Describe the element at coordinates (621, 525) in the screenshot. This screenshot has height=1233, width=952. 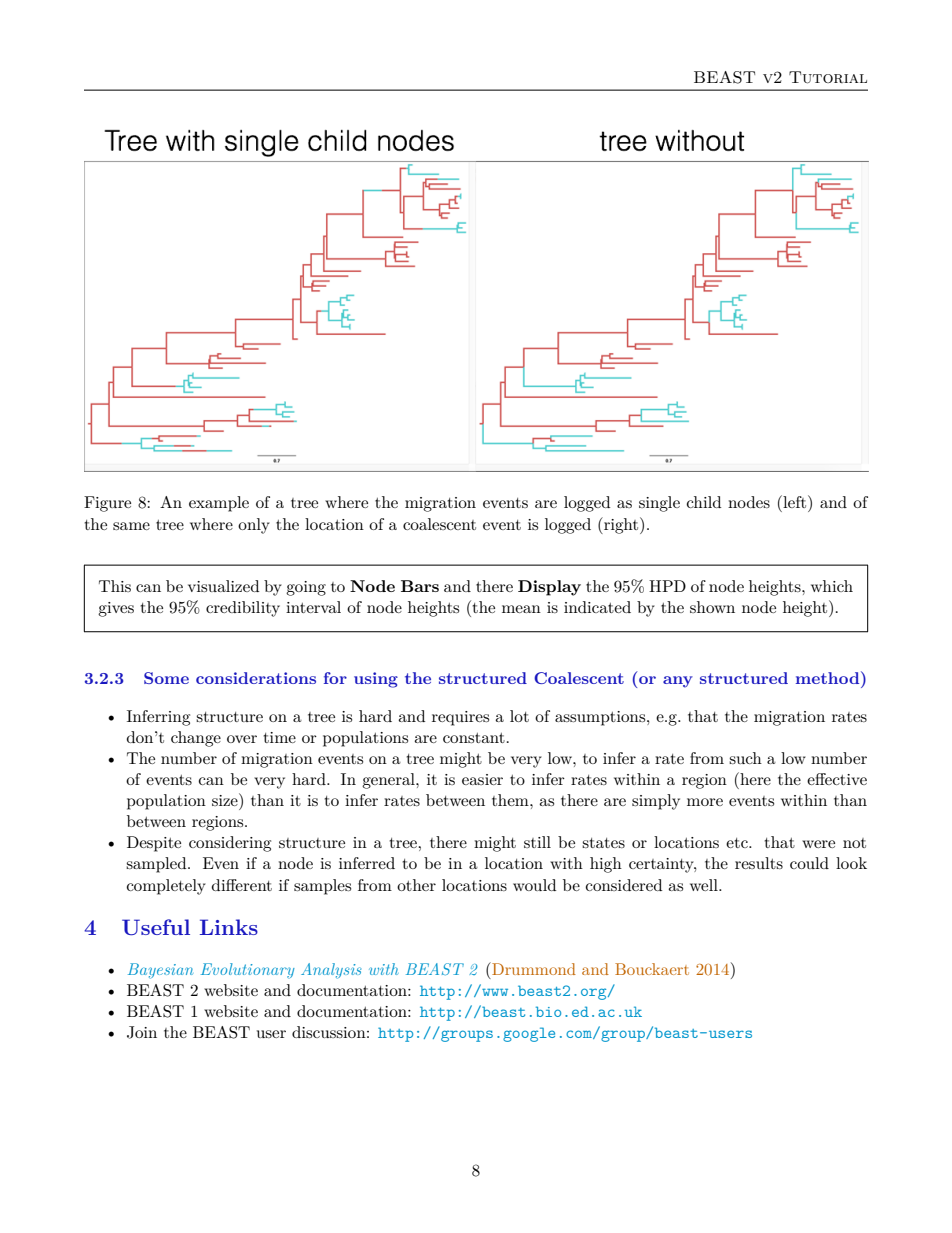
I see `right` at that location.
